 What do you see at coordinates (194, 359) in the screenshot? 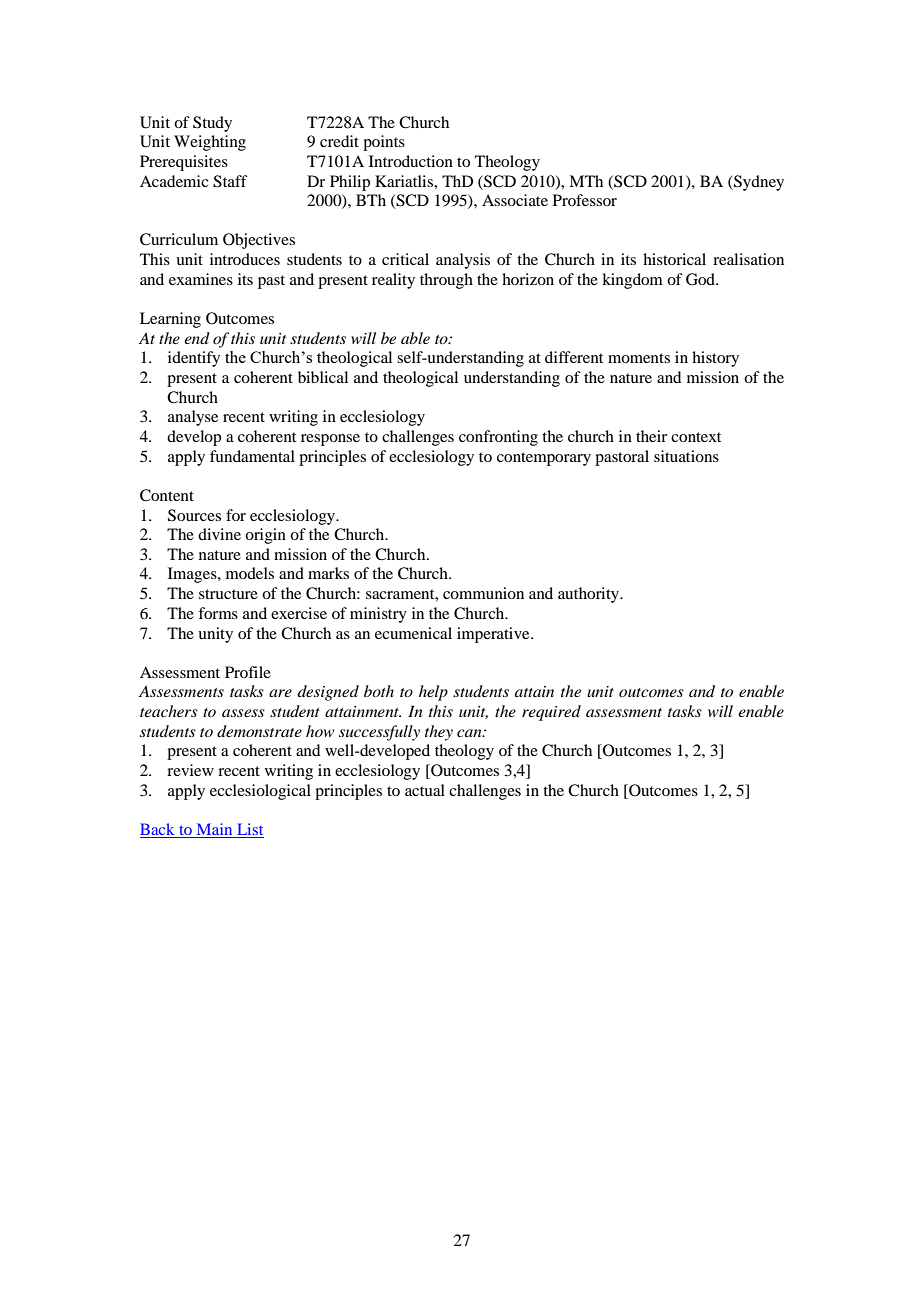
I see `identify` at bounding box center [194, 359].
